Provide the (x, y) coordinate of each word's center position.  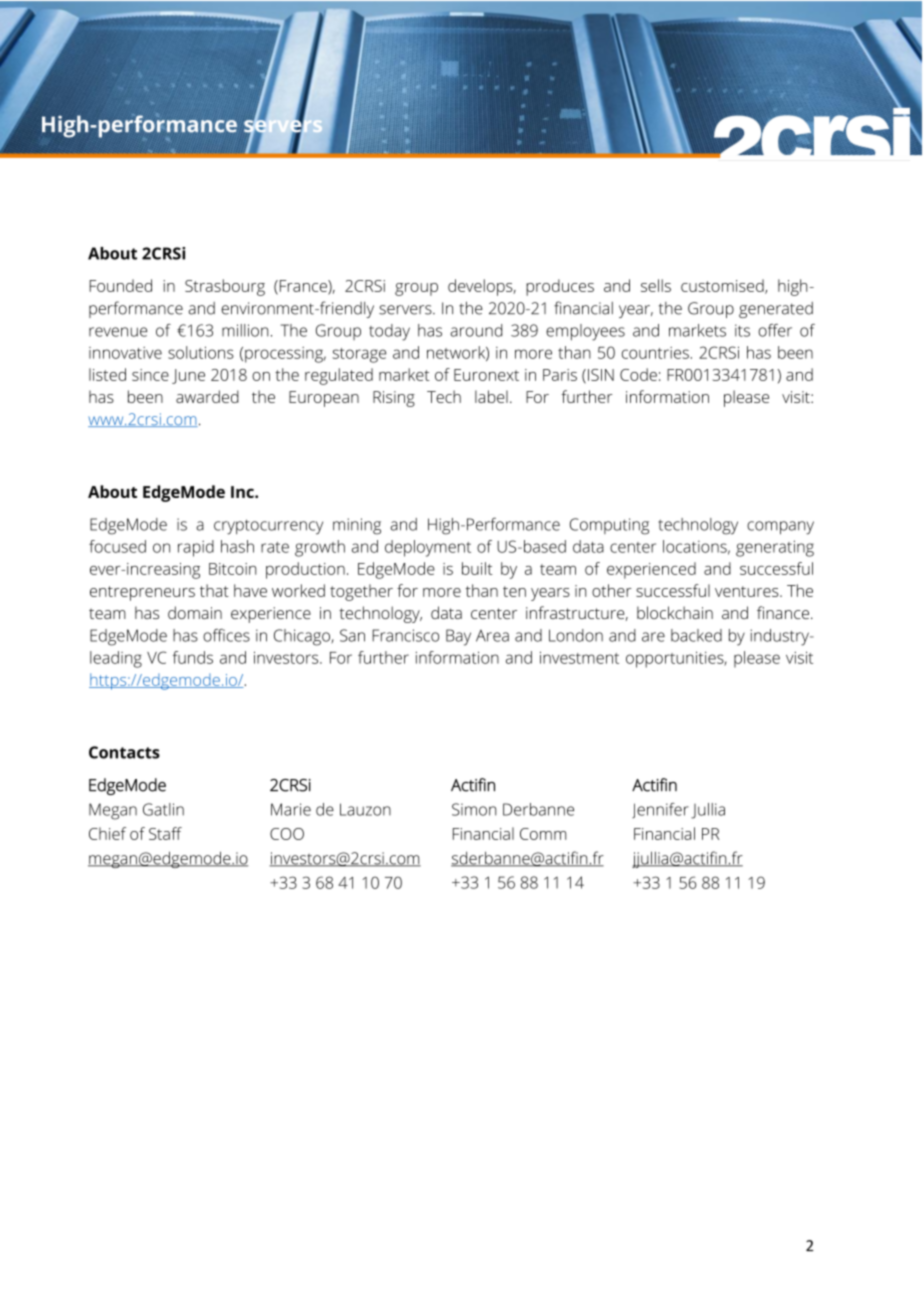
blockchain (675, 612)
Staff (165, 833)
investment (579, 657)
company (780, 528)
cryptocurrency (268, 527)
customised (723, 286)
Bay (458, 637)
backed (696, 635)
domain (195, 612)
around (476, 330)
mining (357, 526)
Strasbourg (225, 287)
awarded (207, 396)
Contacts (124, 752)
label (491, 396)
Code (638, 374)
